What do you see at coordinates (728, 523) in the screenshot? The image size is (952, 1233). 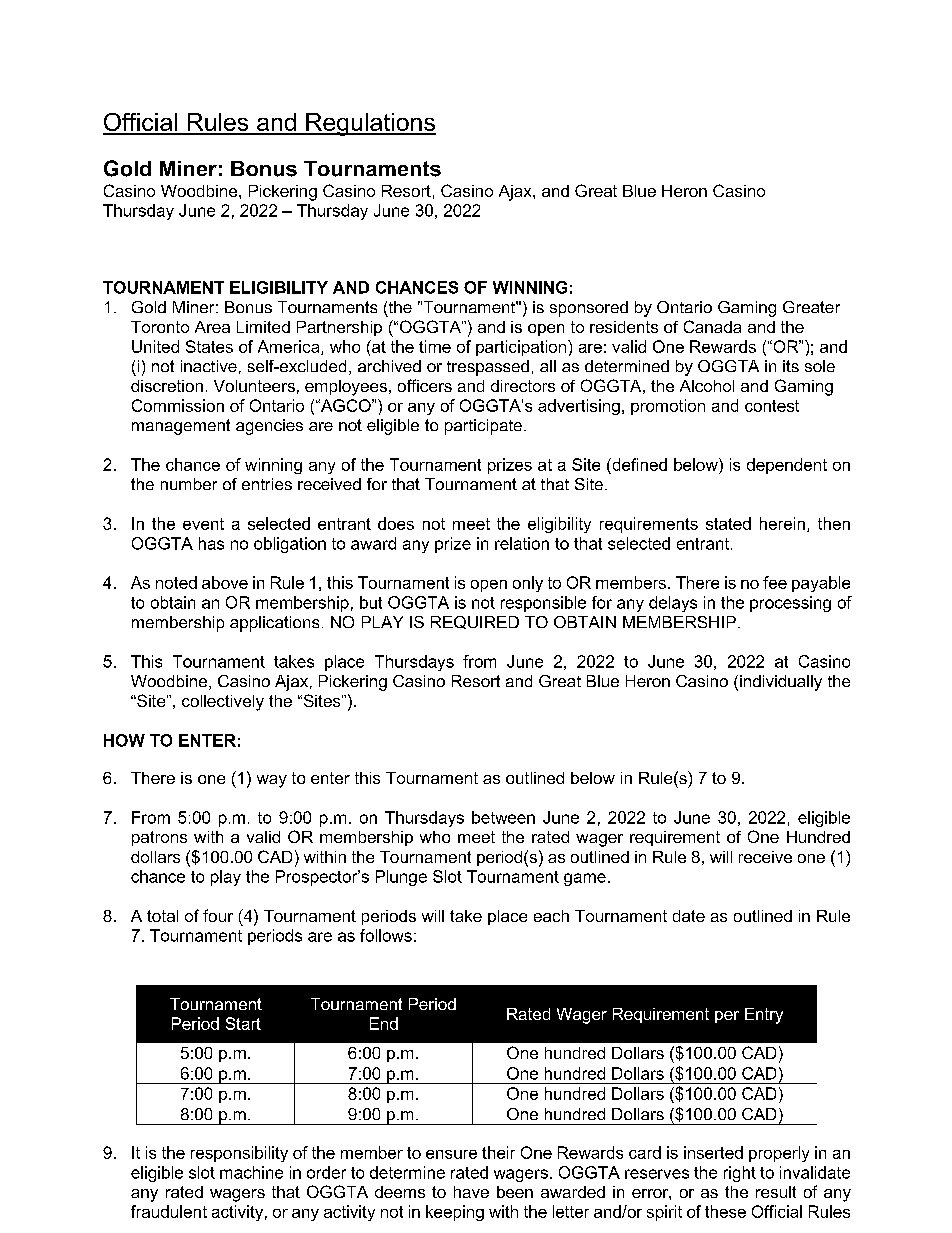 I see `stated` at bounding box center [728, 523].
